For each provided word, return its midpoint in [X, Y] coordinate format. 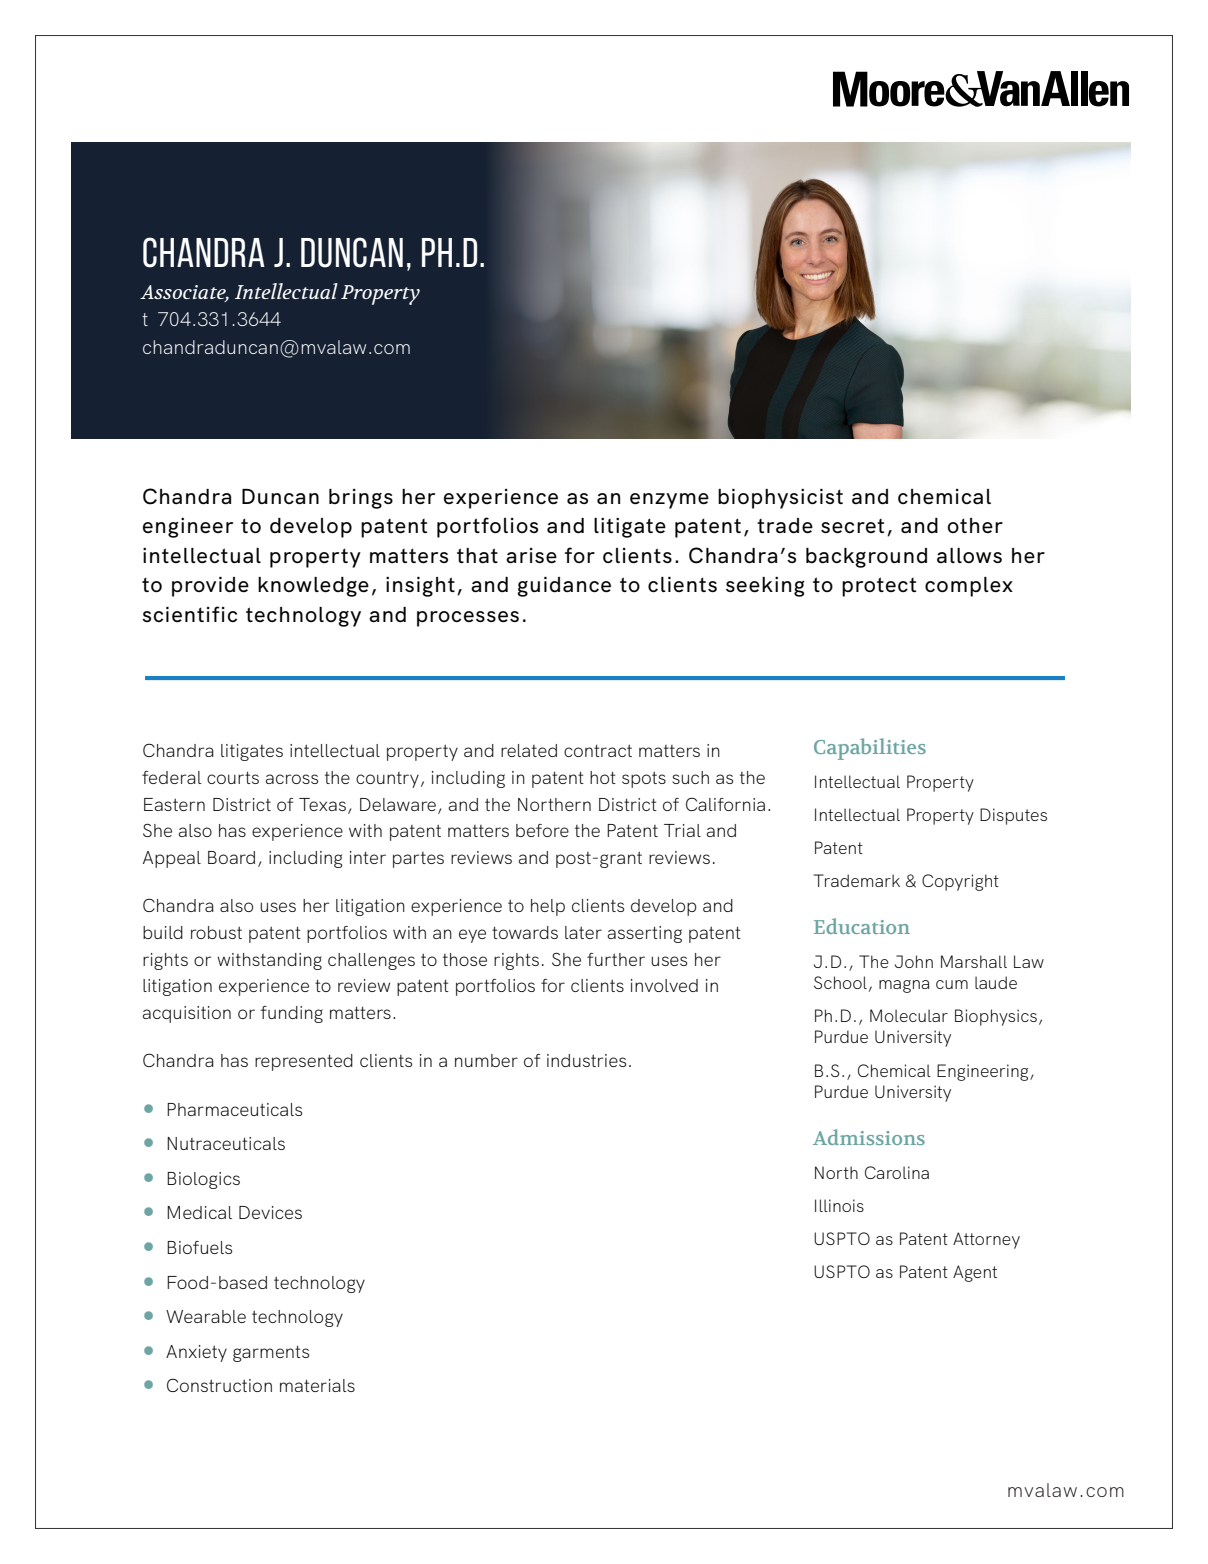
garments [271, 1354]
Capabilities [870, 749]
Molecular [909, 1015]
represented [304, 1062]
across [291, 779]
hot [603, 777]
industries [586, 1060]
